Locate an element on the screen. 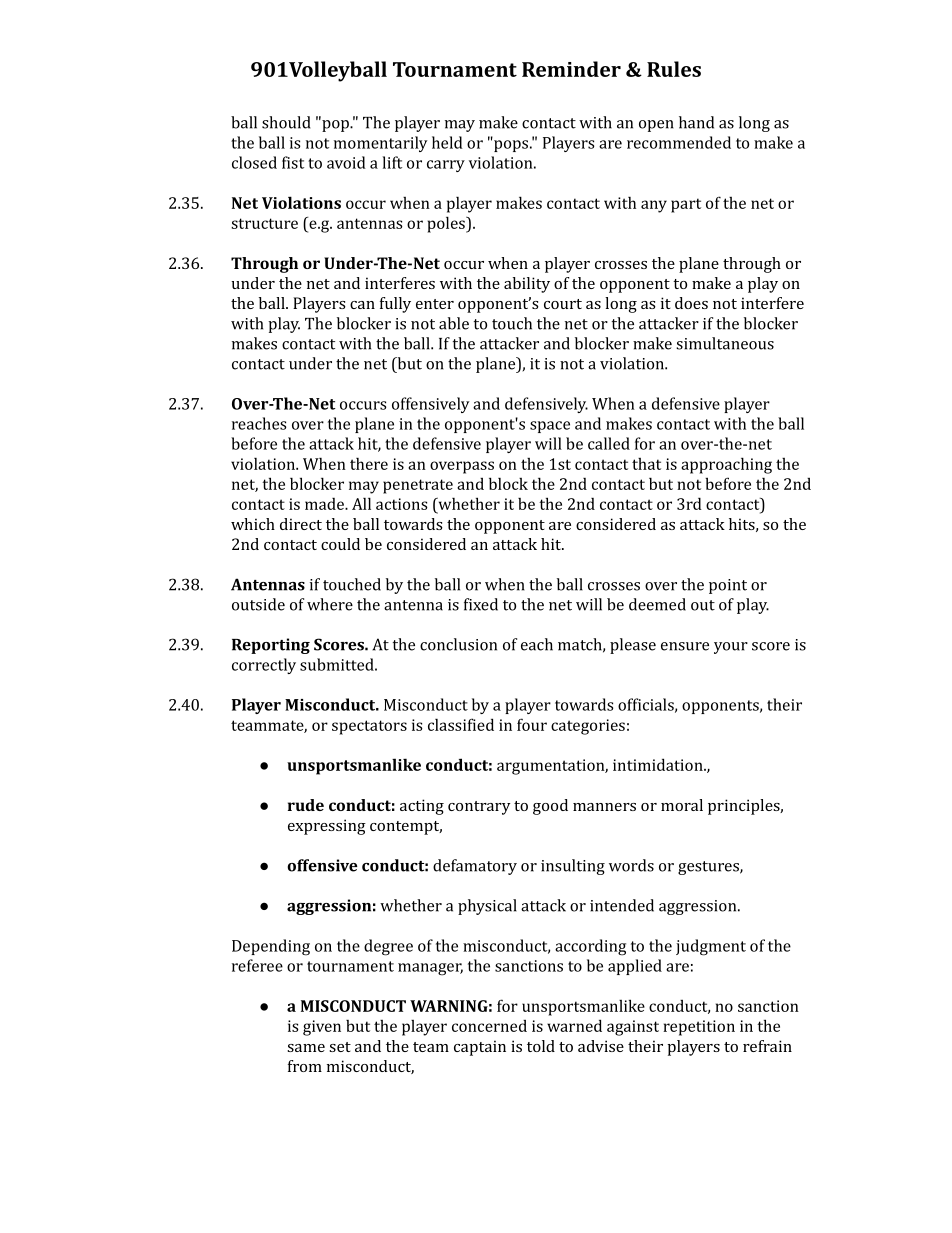  hand is located at coordinates (696, 122).
